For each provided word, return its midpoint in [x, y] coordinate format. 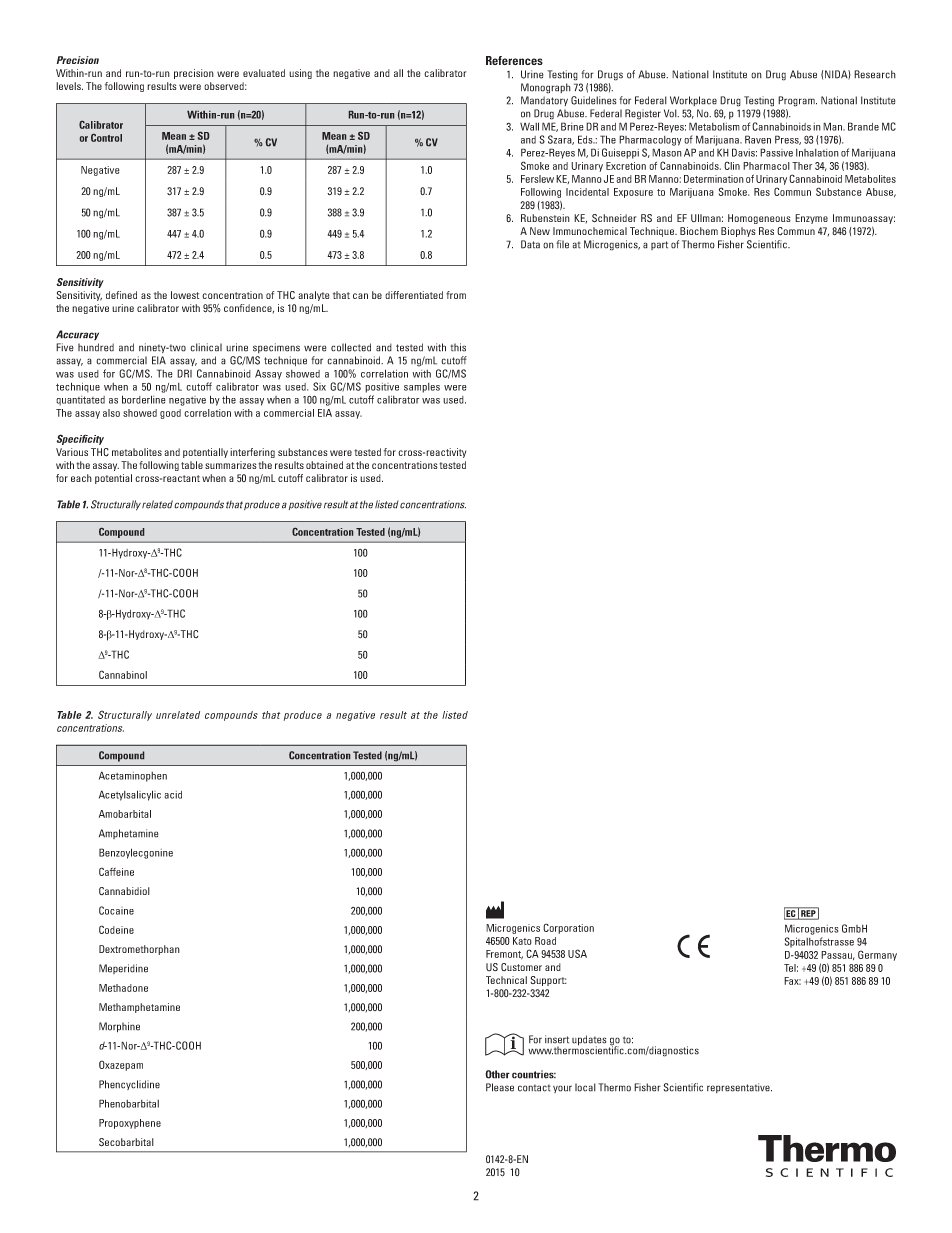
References [514, 60]
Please [500, 1087]
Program [797, 101]
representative [739, 1088]
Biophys [738, 232]
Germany [877, 955]
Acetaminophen [133, 776]
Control [106, 138]
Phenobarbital [129, 1103]
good [170, 414]
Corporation [568, 928]
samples [422, 388]
